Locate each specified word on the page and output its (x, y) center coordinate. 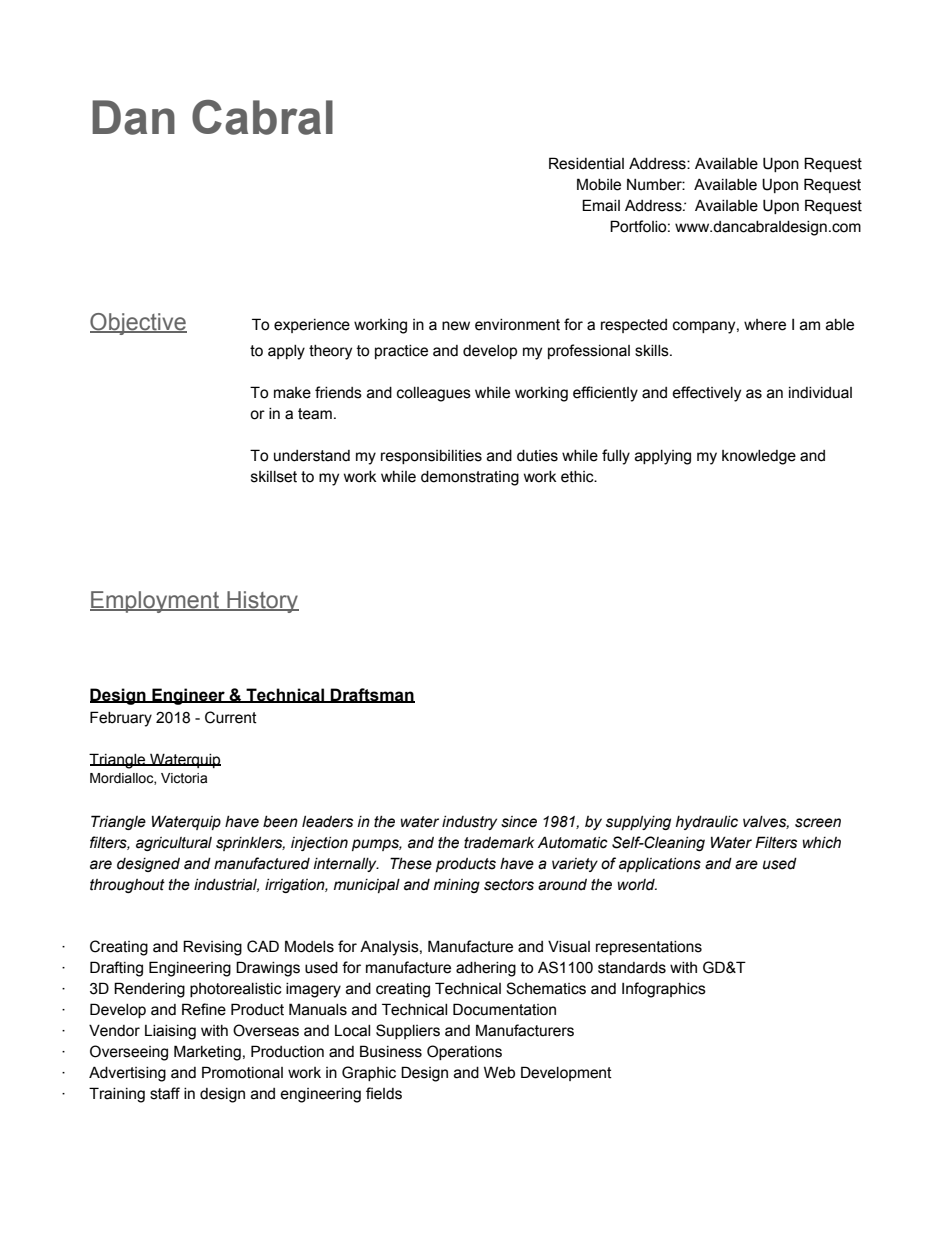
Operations (464, 1052)
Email (601, 205)
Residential (586, 163)
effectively (706, 394)
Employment (156, 602)
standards (632, 968)
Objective (138, 324)
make (292, 393)
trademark (499, 843)
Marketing (207, 1053)
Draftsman (372, 695)
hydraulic (707, 823)
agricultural (174, 844)
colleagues (434, 394)
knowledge (759, 457)
